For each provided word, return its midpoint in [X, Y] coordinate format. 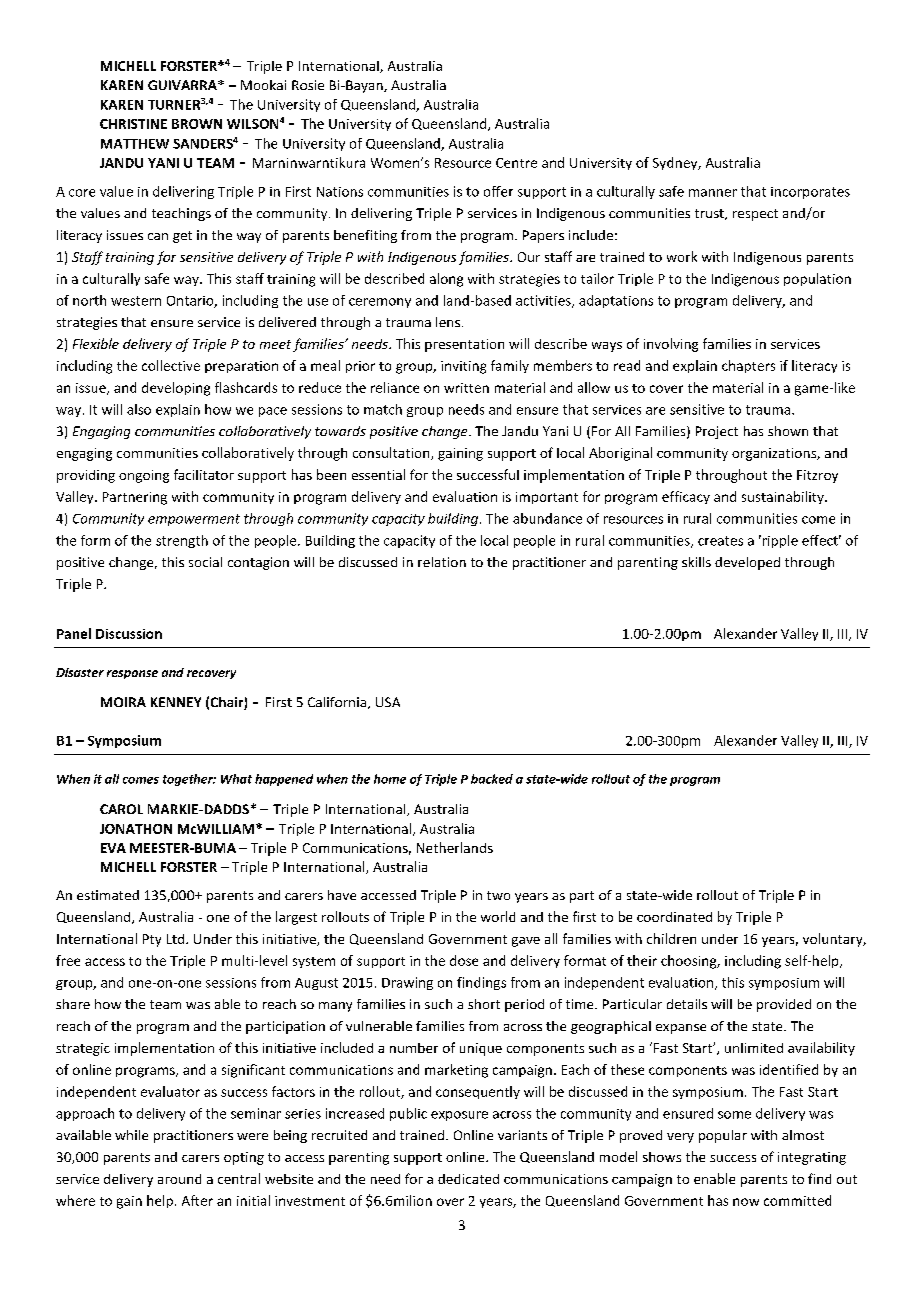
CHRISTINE [133, 124]
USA [388, 702]
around [179, 1179]
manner [713, 193]
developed [747, 563]
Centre [516, 163]
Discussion [129, 634]
